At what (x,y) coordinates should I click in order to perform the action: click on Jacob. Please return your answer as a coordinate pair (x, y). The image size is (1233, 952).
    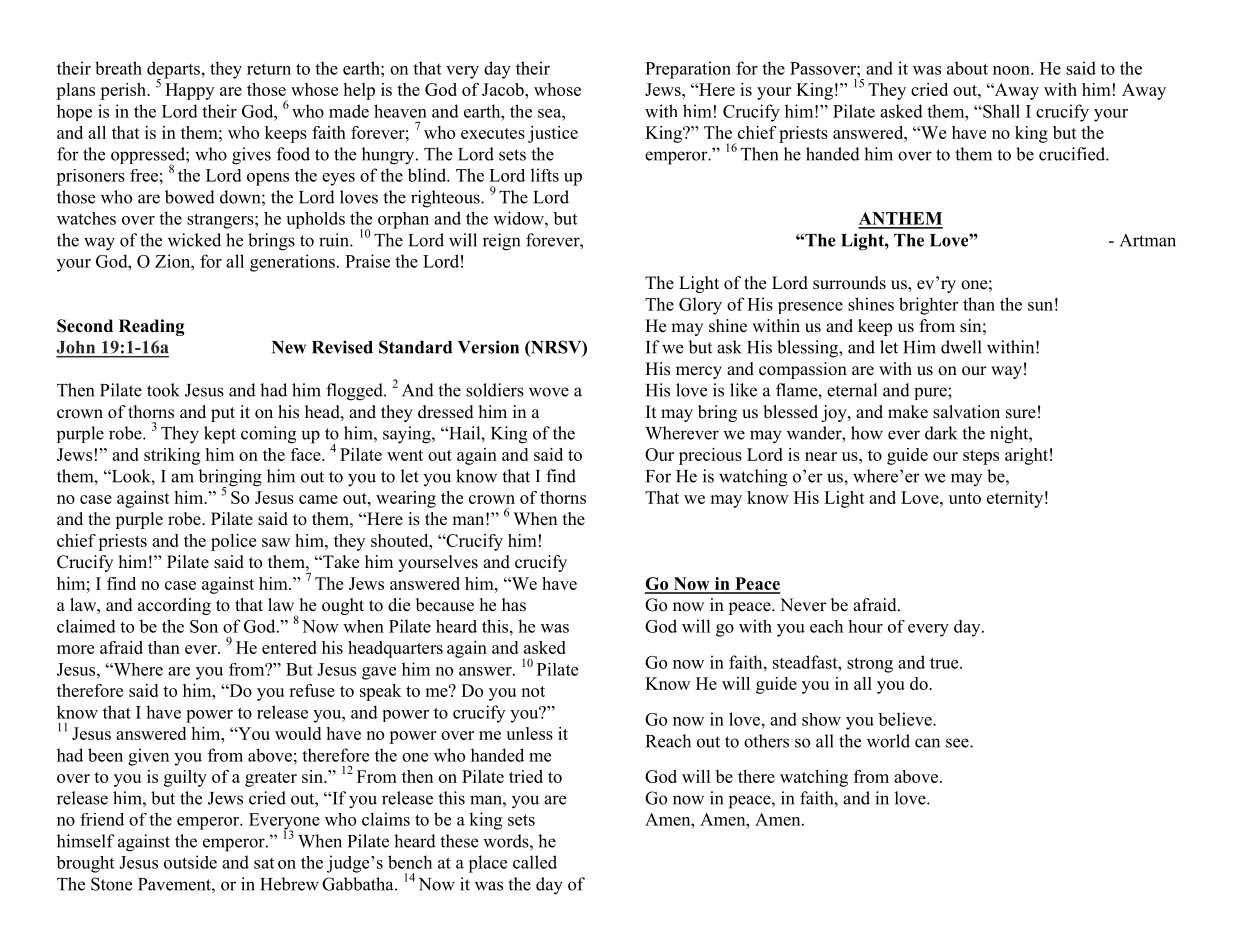
    Looking at the image, I should click on (504, 89).
